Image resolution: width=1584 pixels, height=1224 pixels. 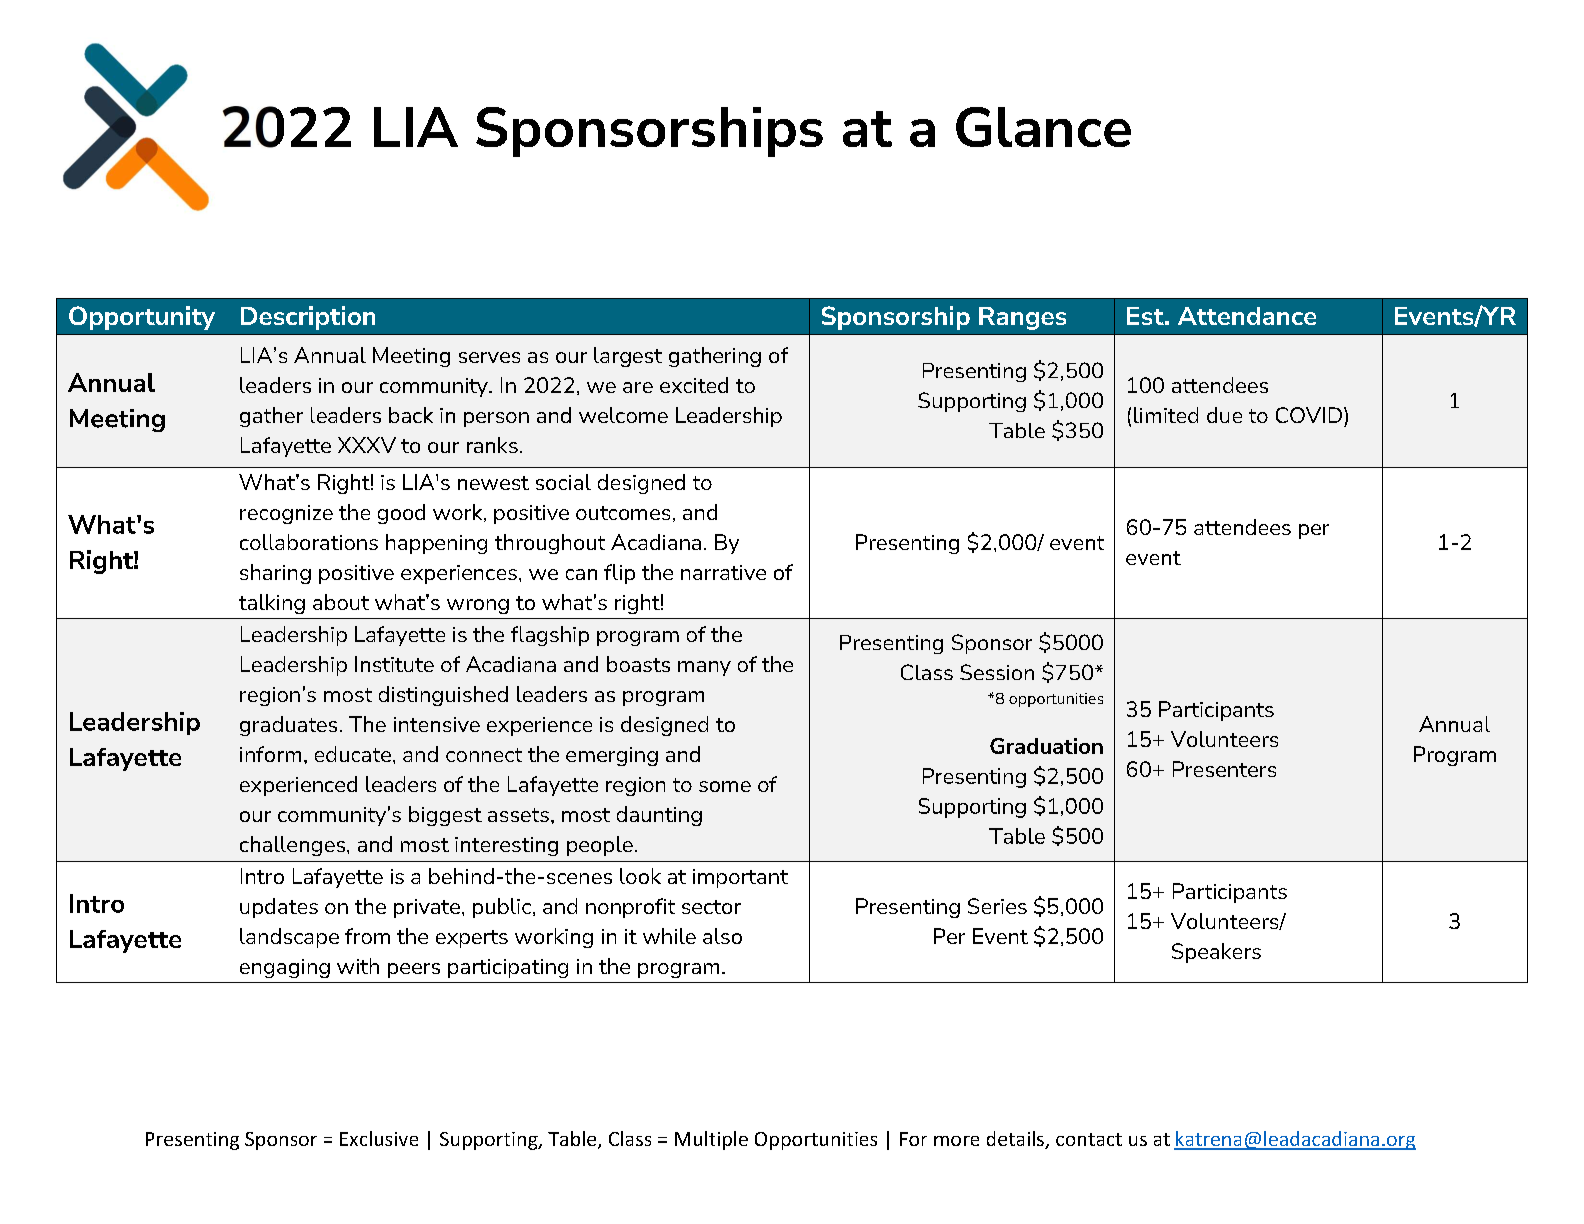 What do you see at coordinates (997, 672) in the document?
I see `Session` at bounding box center [997, 672].
